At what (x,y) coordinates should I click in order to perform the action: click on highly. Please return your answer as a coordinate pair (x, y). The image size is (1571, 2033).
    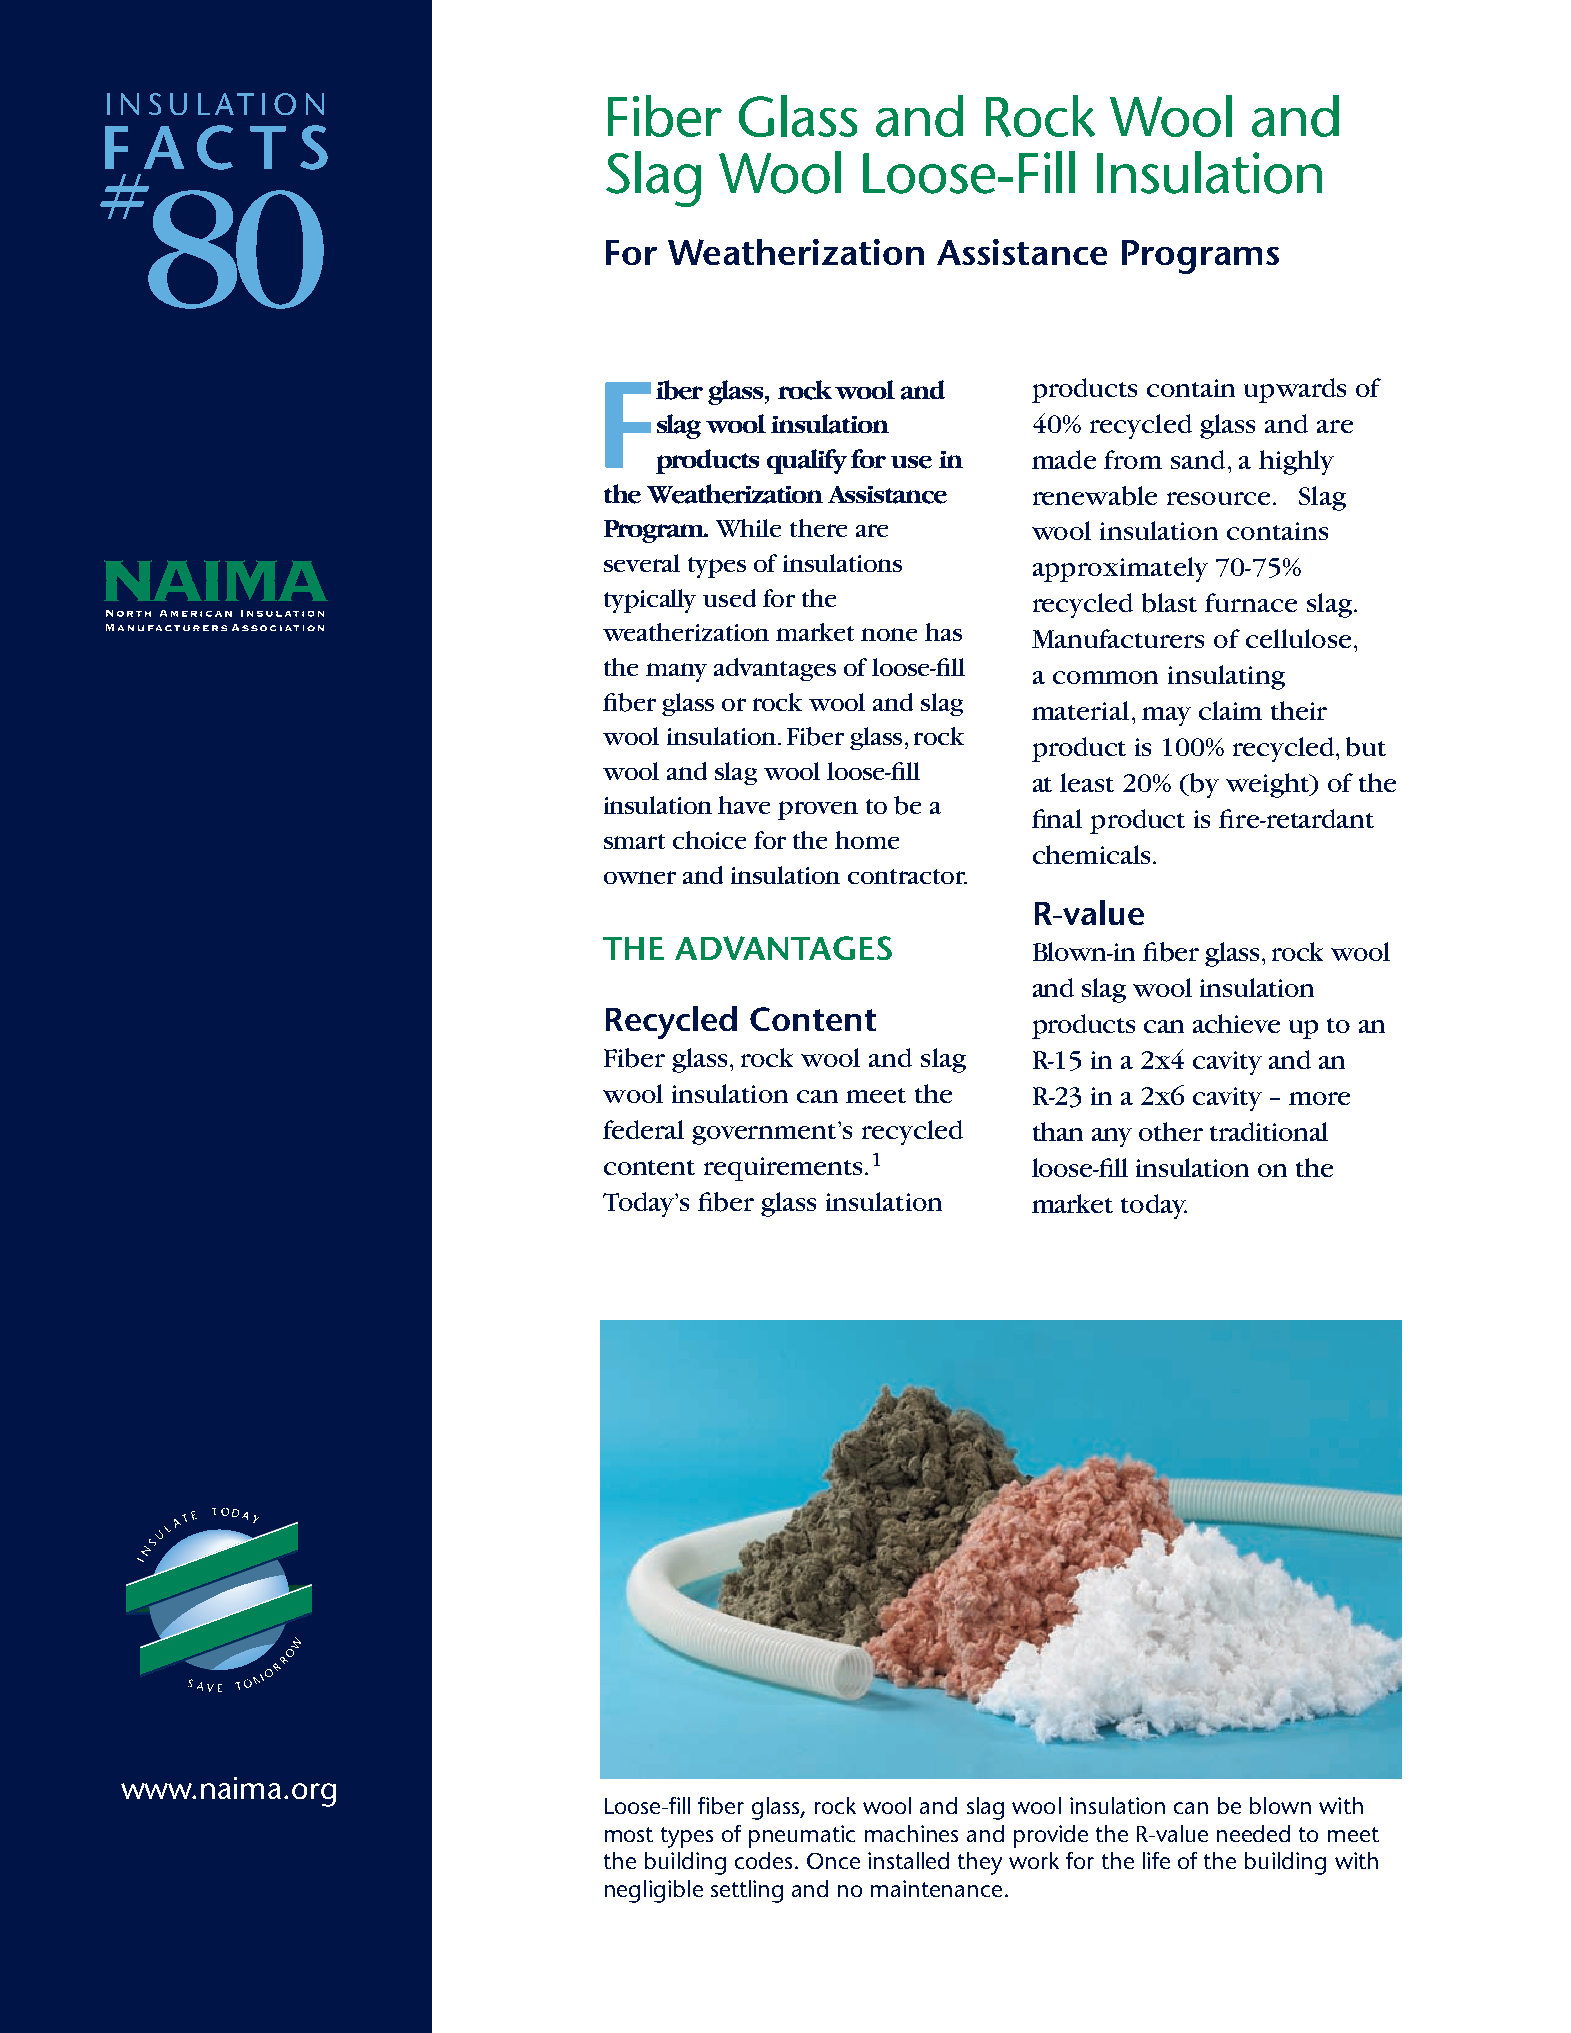
    Looking at the image, I should click on (1296, 462).
